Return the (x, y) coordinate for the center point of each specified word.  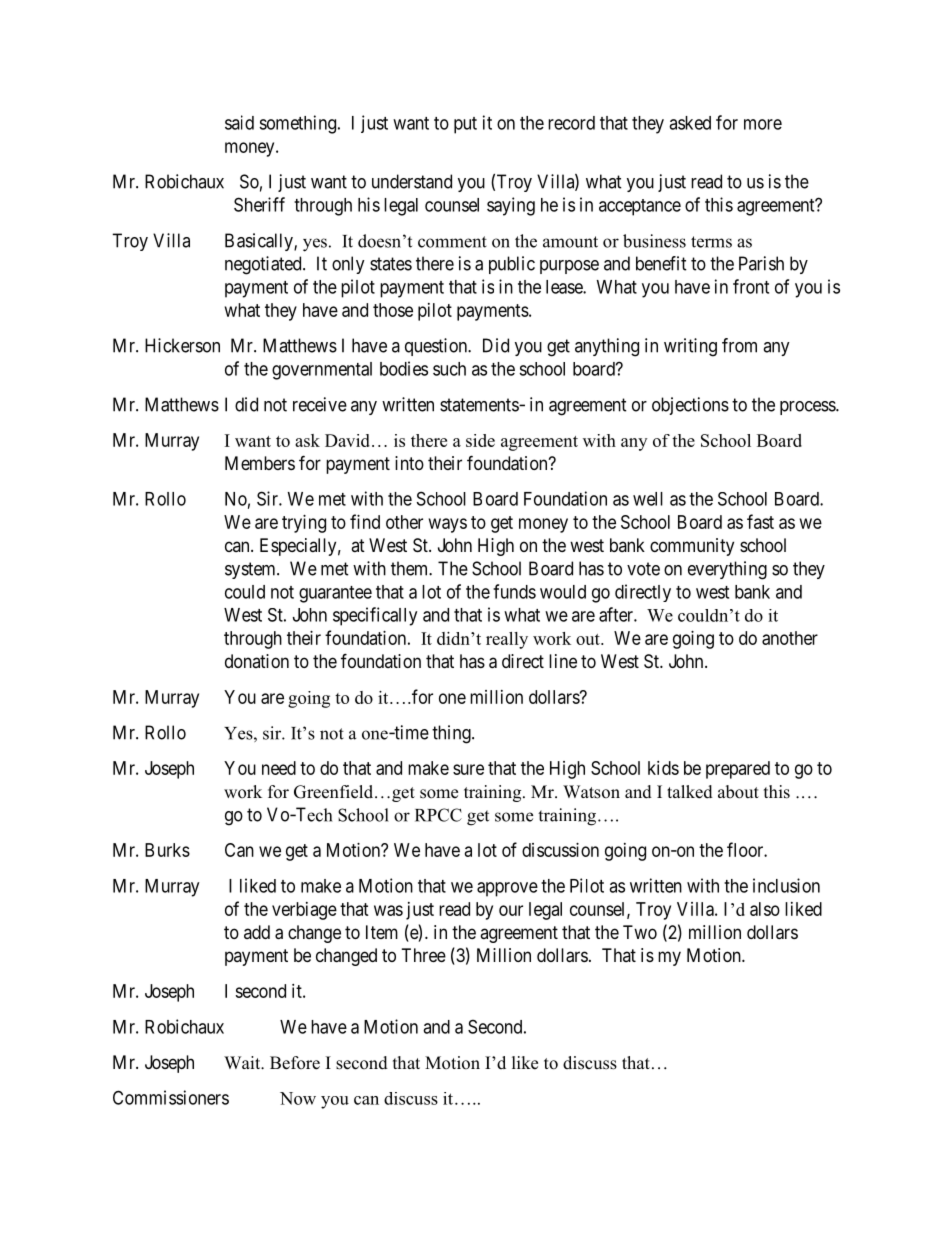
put (465, 125)
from (739, 345)
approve (507, 889)
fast (760, 521)
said (239, 122)
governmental (322, 371)
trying (304, 524)
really (507, 640)
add (257, 932)
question (437, 347)
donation (257, 661)
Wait (243, 1062)
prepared (738, 770)
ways (448, 525)
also (765, 909)
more (763, 124)
